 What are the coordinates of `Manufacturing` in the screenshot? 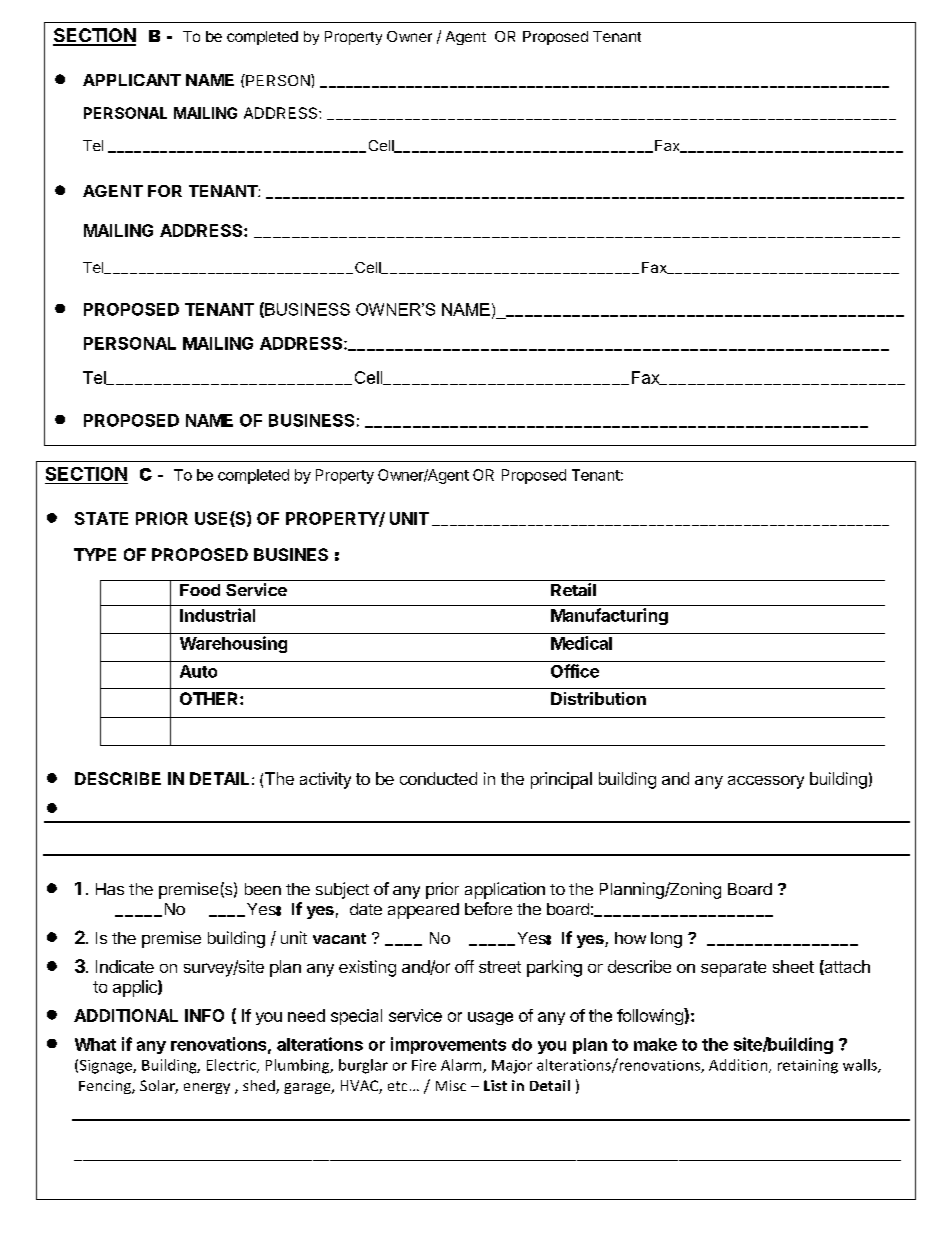 It's located at (609, 616).
